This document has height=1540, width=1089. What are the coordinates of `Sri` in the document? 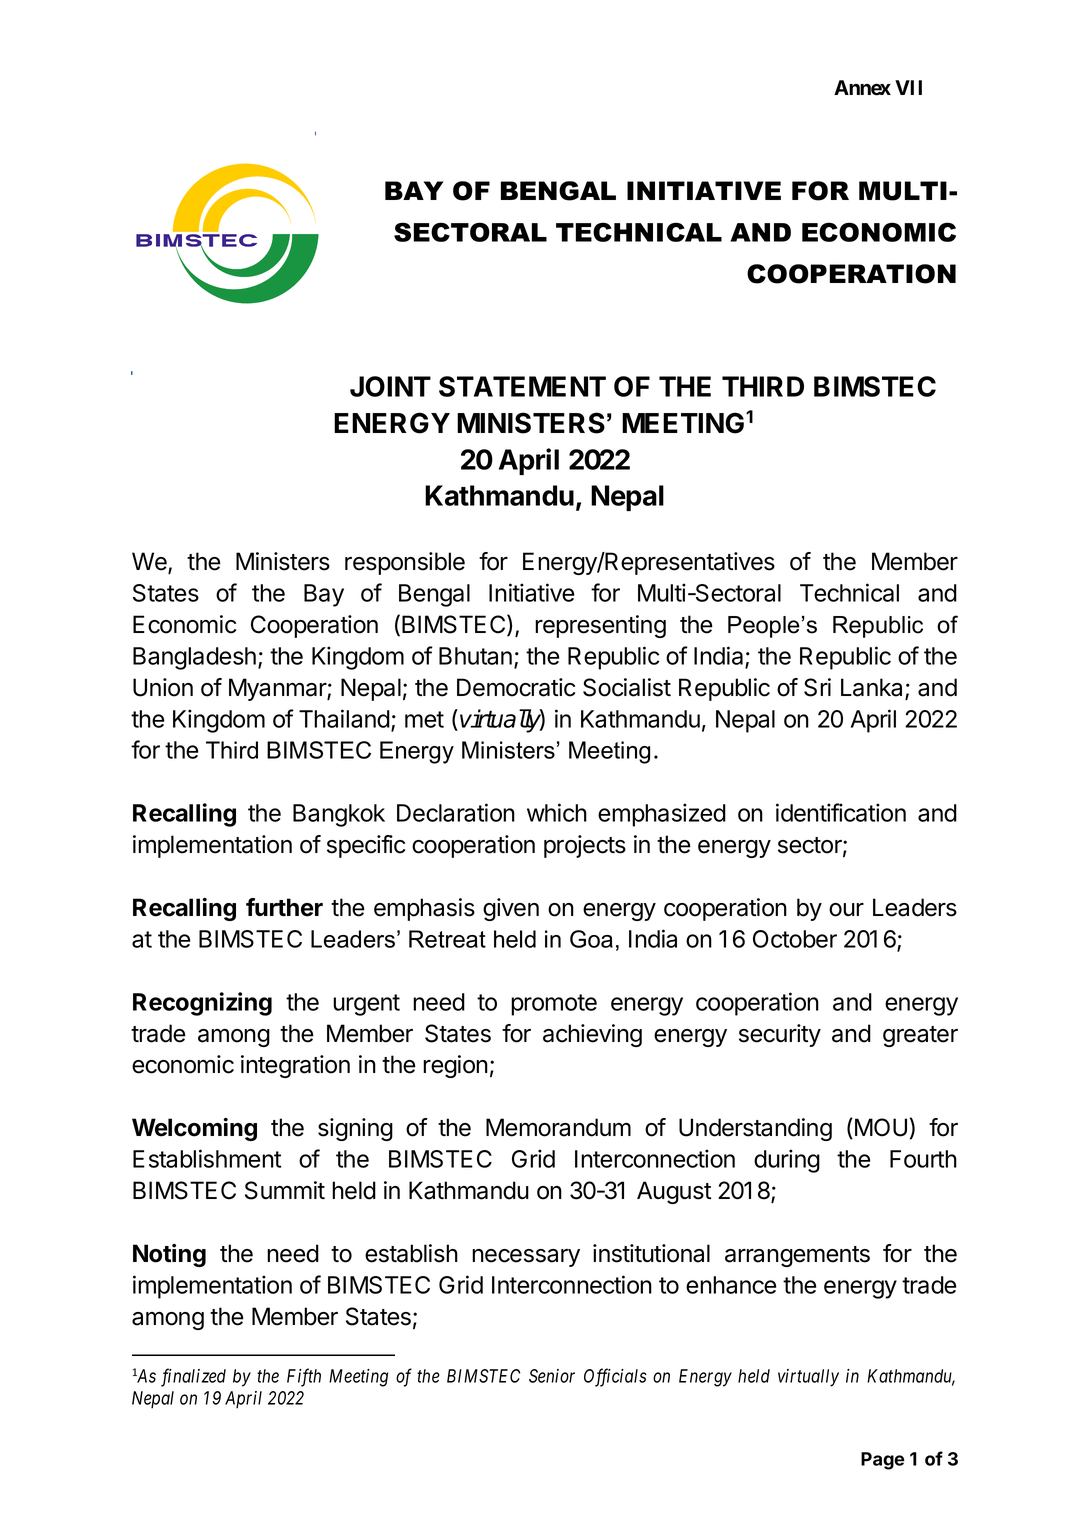 It's located at (817, 687).
